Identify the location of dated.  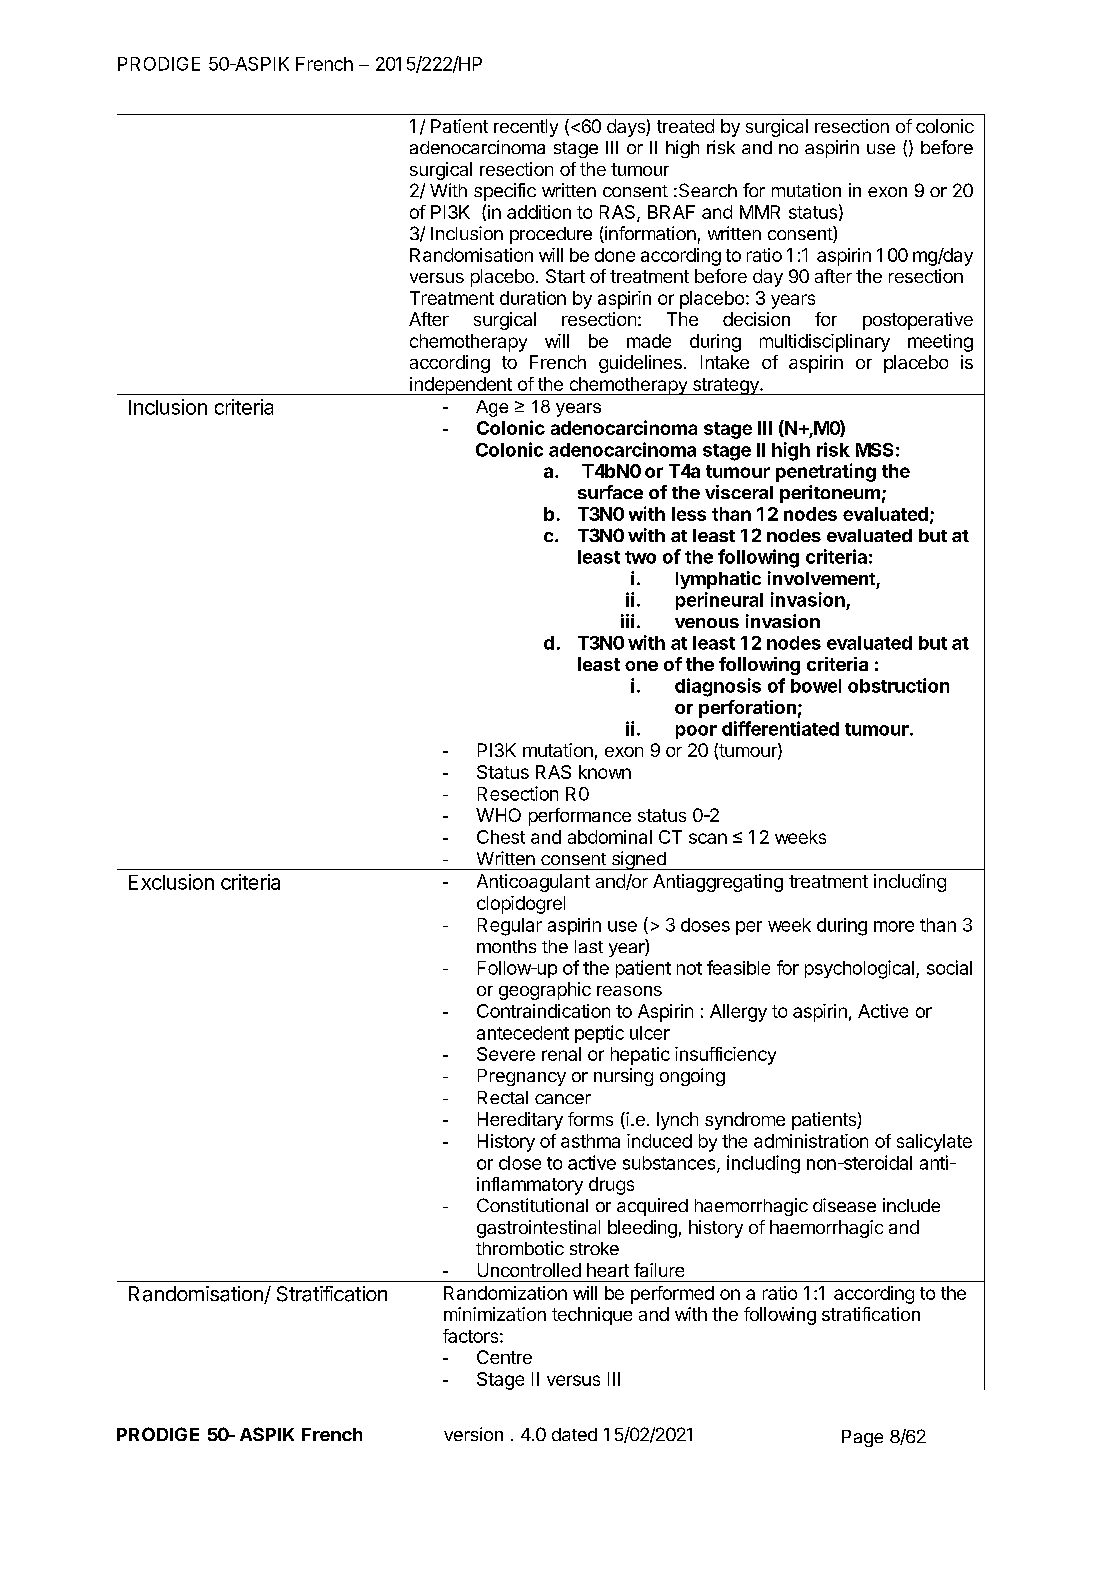
(574, 1434).
